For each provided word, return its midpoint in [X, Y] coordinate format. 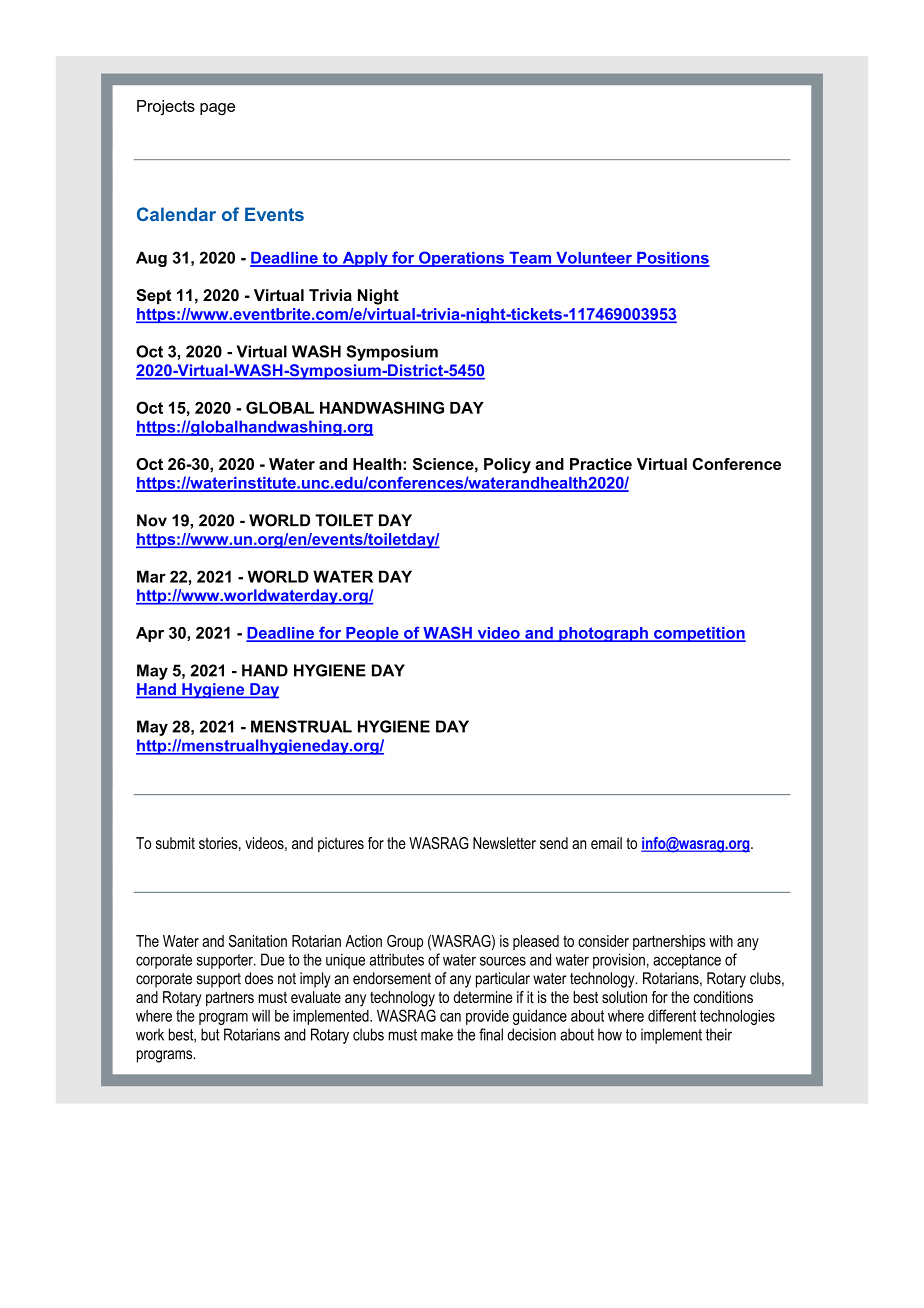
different [672, 1015]
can [450, 1017]
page [217, 109]
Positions [672, 259]
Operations [461, 259]
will [261, 1016]
